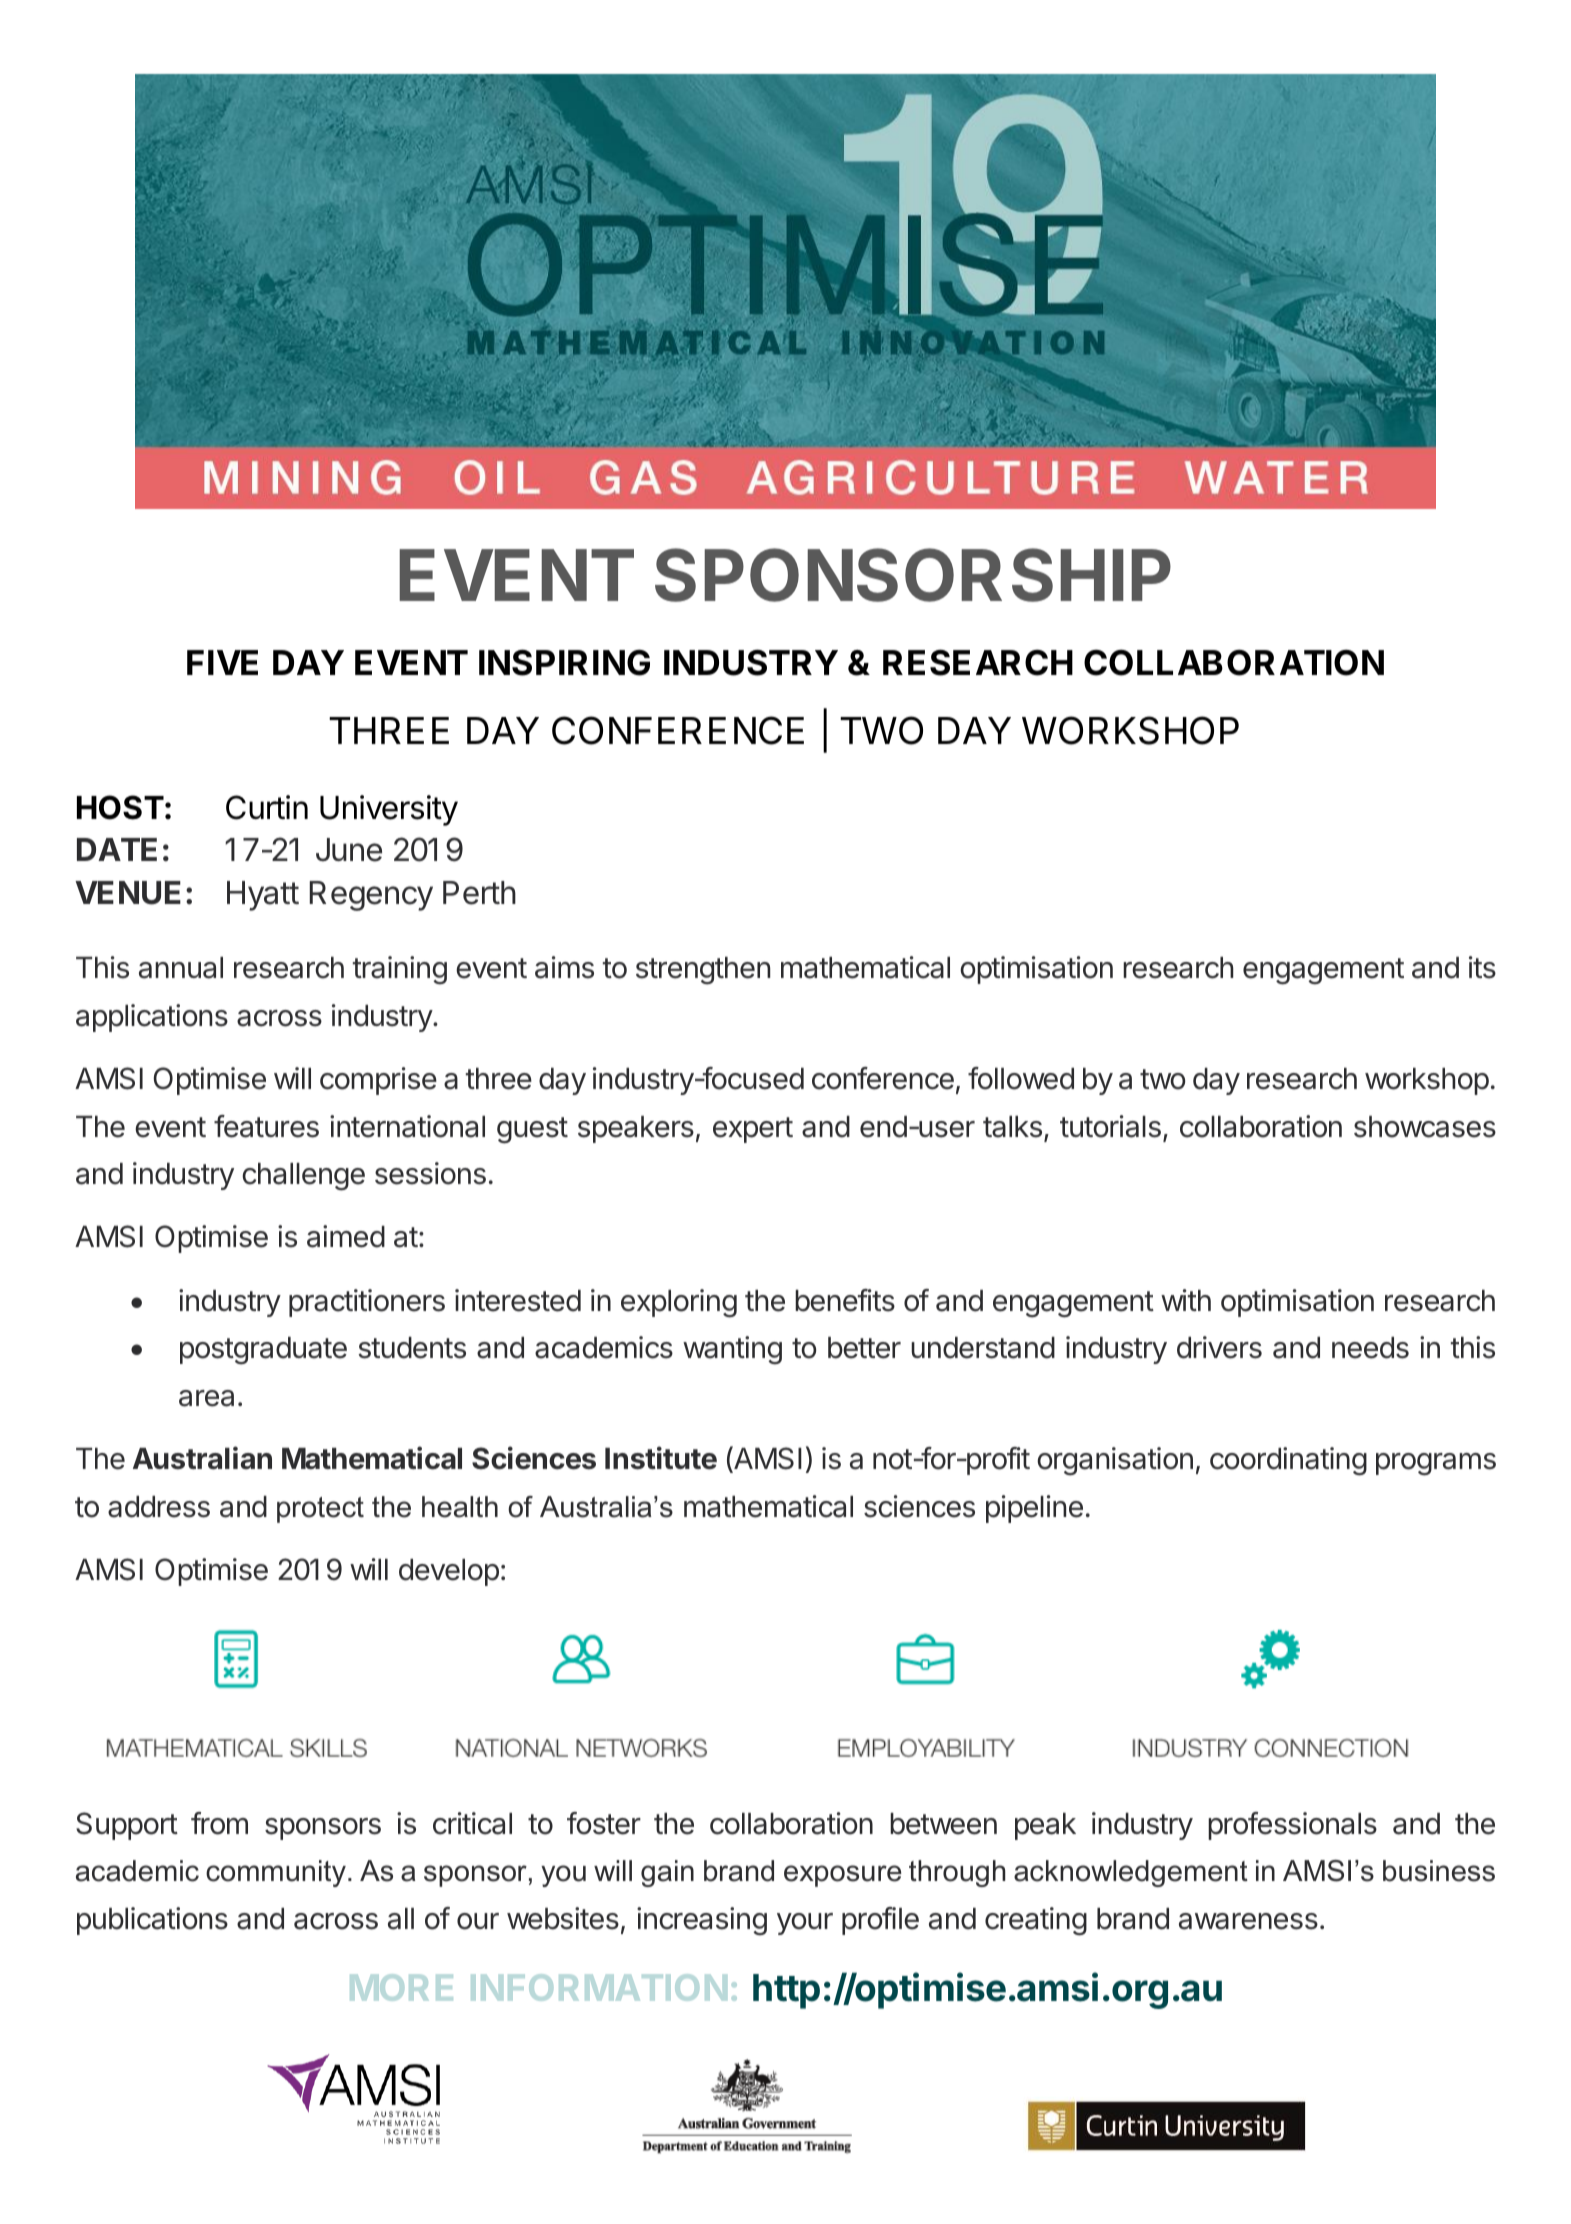  Describe the element at coordinates (564, 662) in the page. I see `INSPIRING` at that location.
